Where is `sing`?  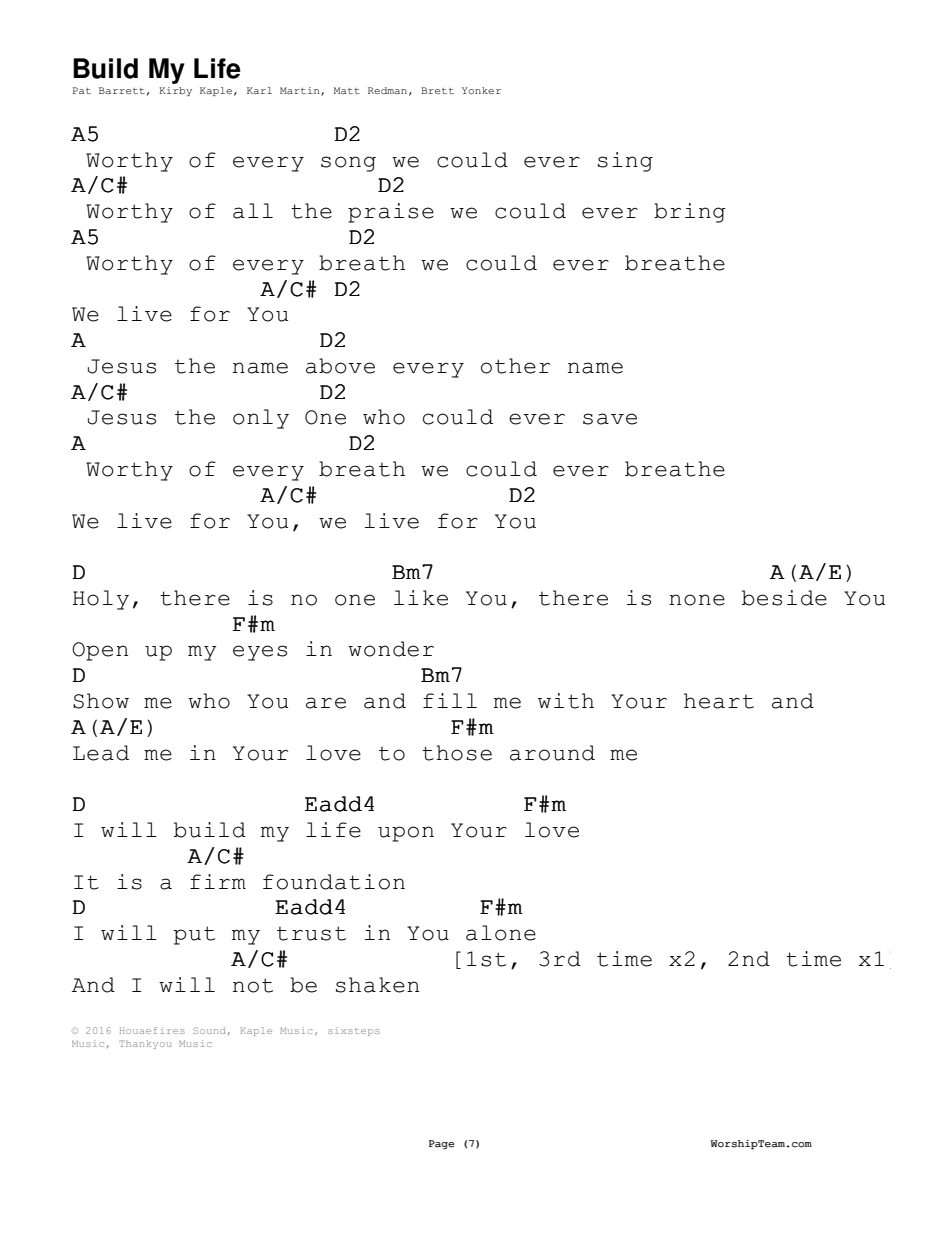 sing is located at coordinates (625, 162).
